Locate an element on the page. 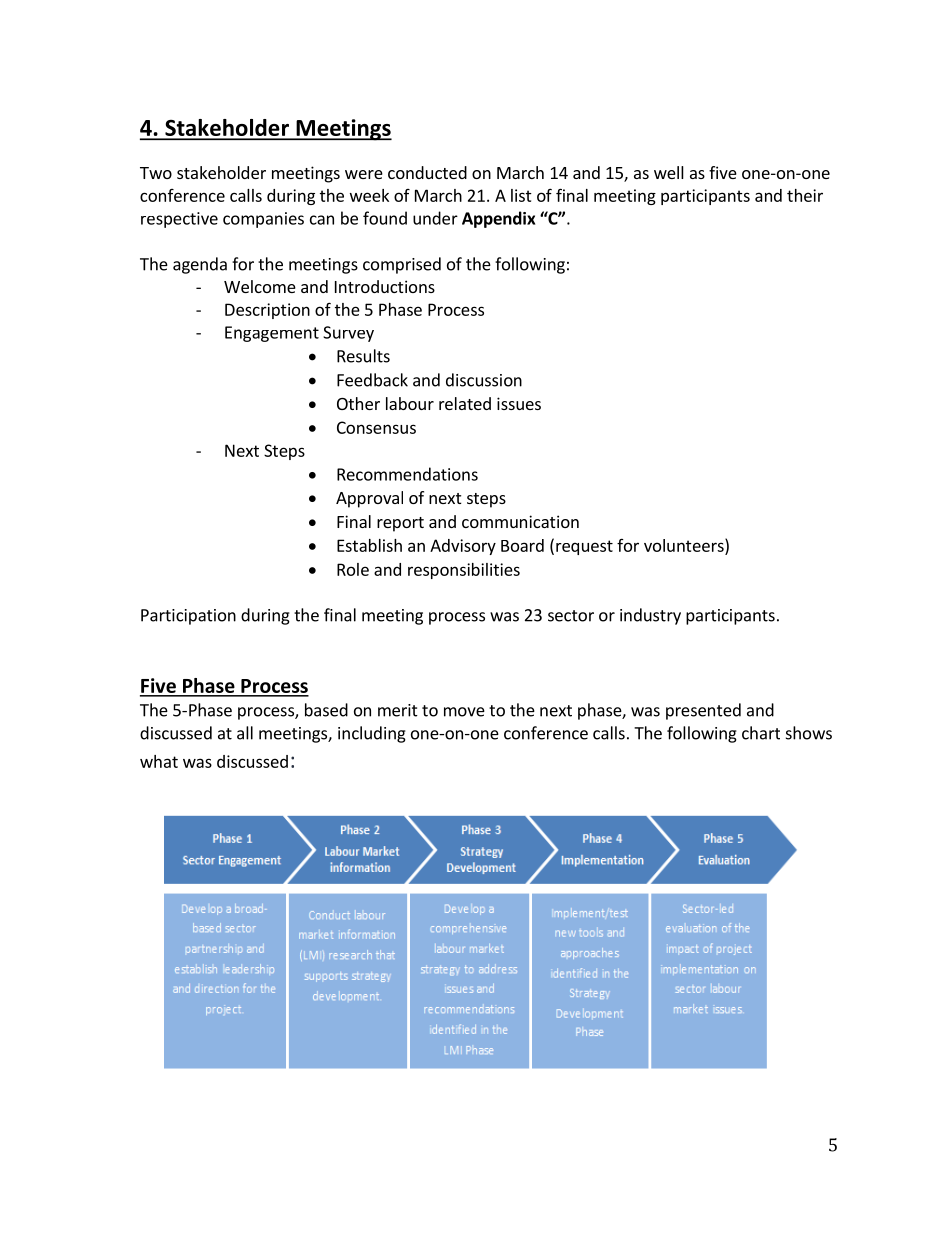  Approval is located at coordinates (369, 499).
